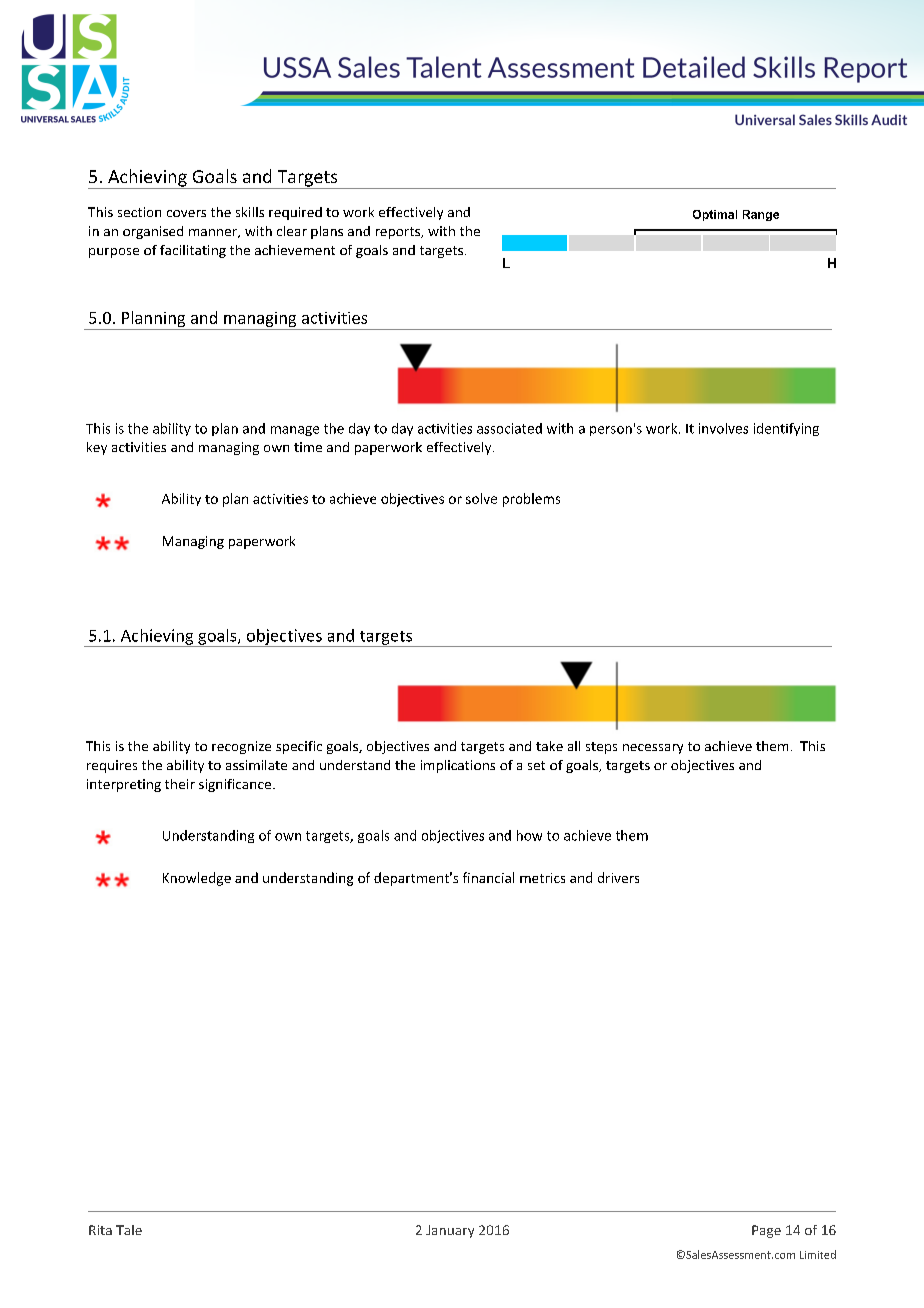 The height and width of the screenshot is (1308, 924). Describe the element at coordinates (193, 251) in the screenshot. I see `facilitating` at that location.
